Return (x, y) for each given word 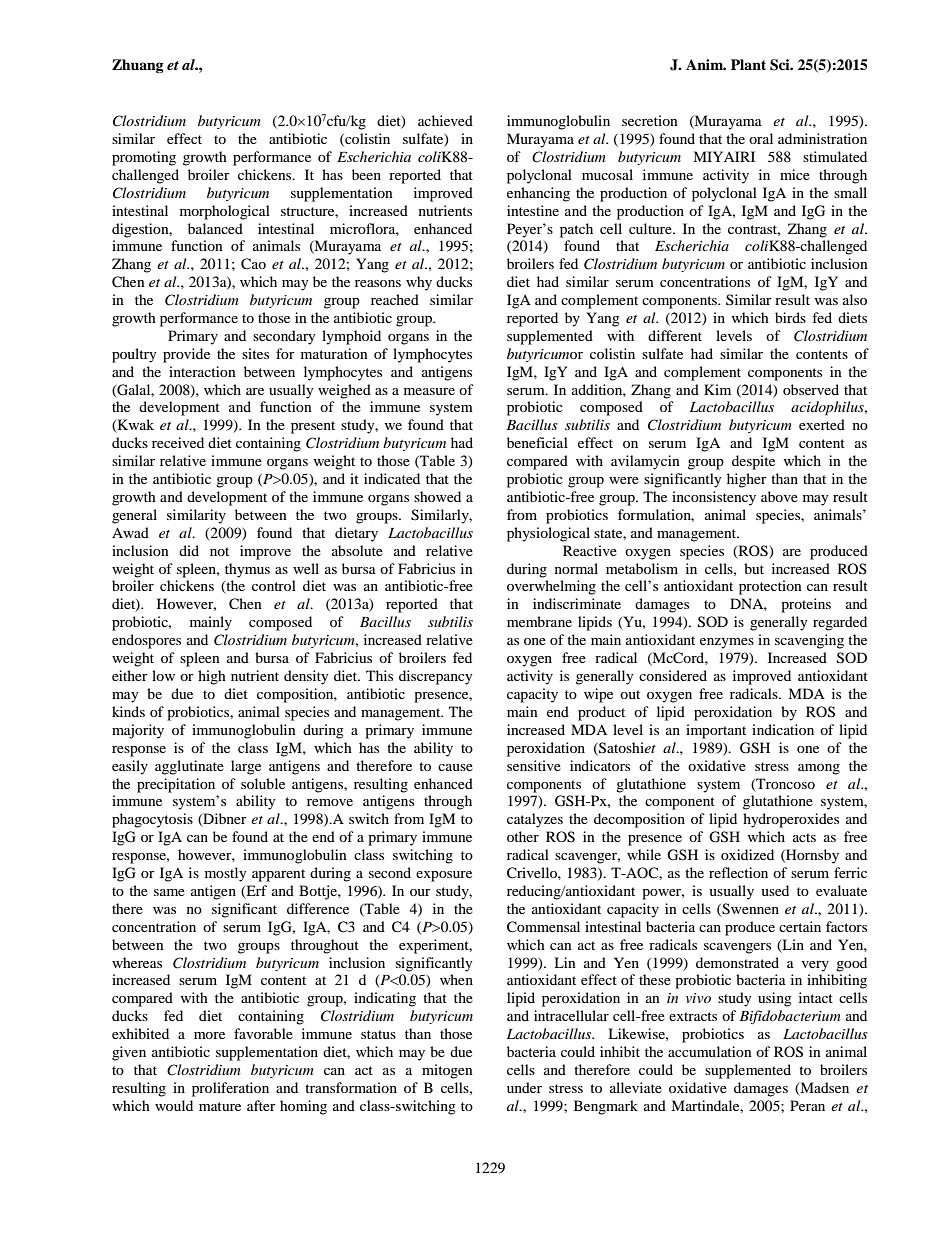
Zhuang (138, 66)
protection (770, 587)
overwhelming (551, 587)
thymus (247, 570)
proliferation (230, 1089)
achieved (445, 120)
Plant (748, 64)
